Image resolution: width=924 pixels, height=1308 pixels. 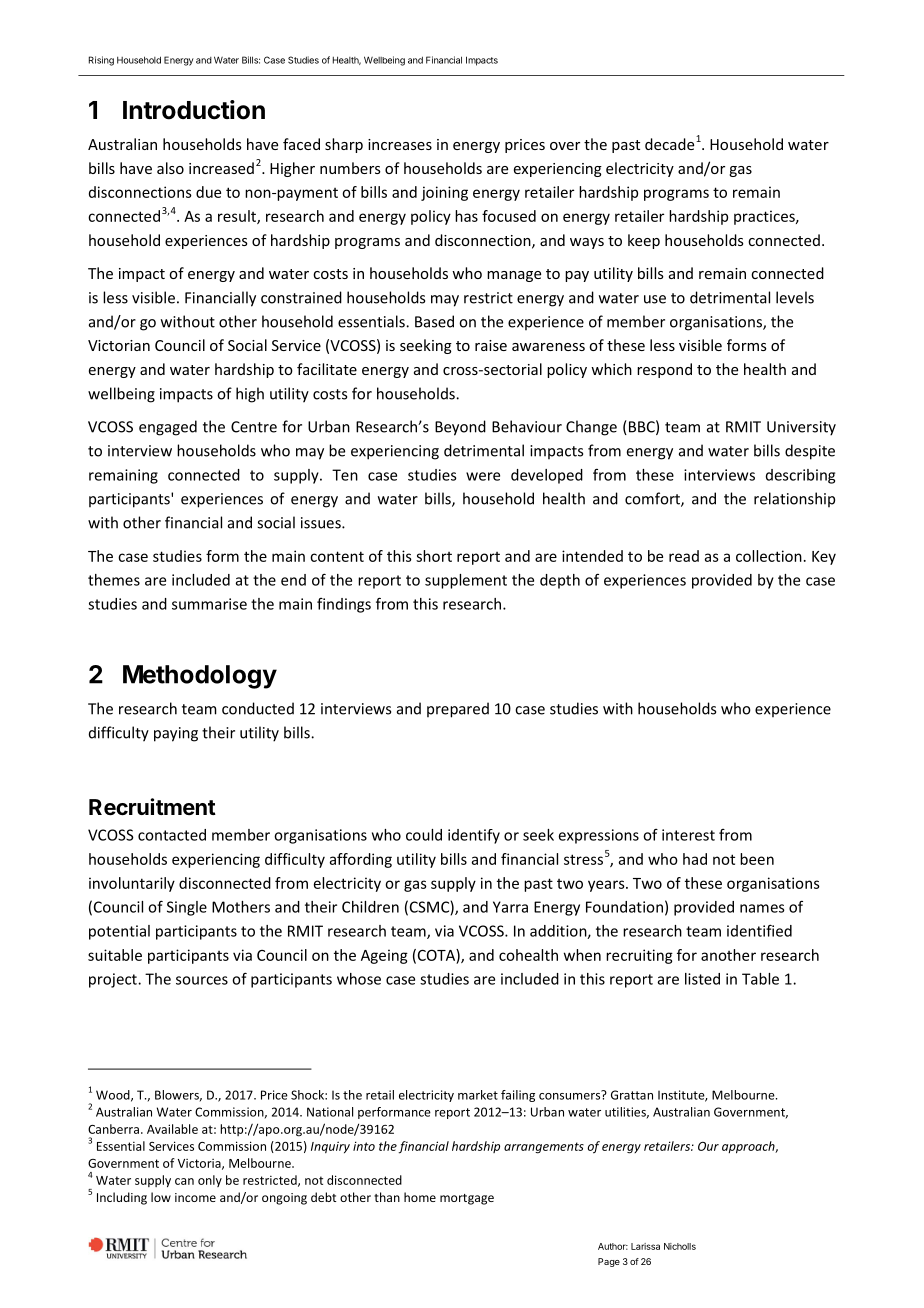 What do you see at coordinates (168, 428) in the page?
I see `engaged` at bounding box center [168, 428].
